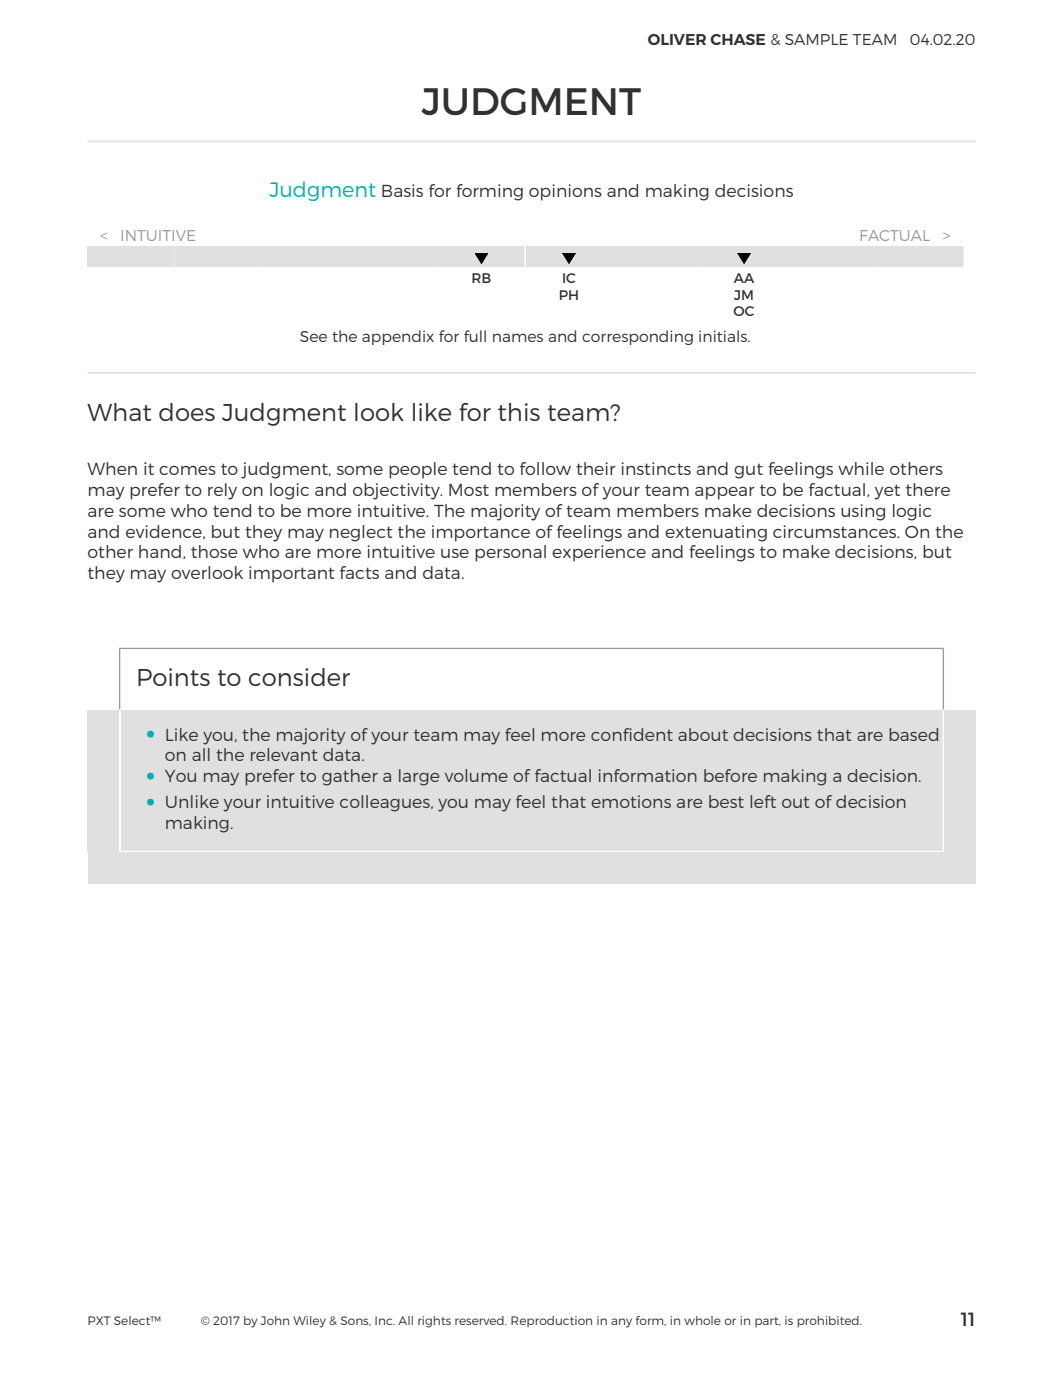 The image size is (1063, 1376). I want to click on does, so click(187, 412).
